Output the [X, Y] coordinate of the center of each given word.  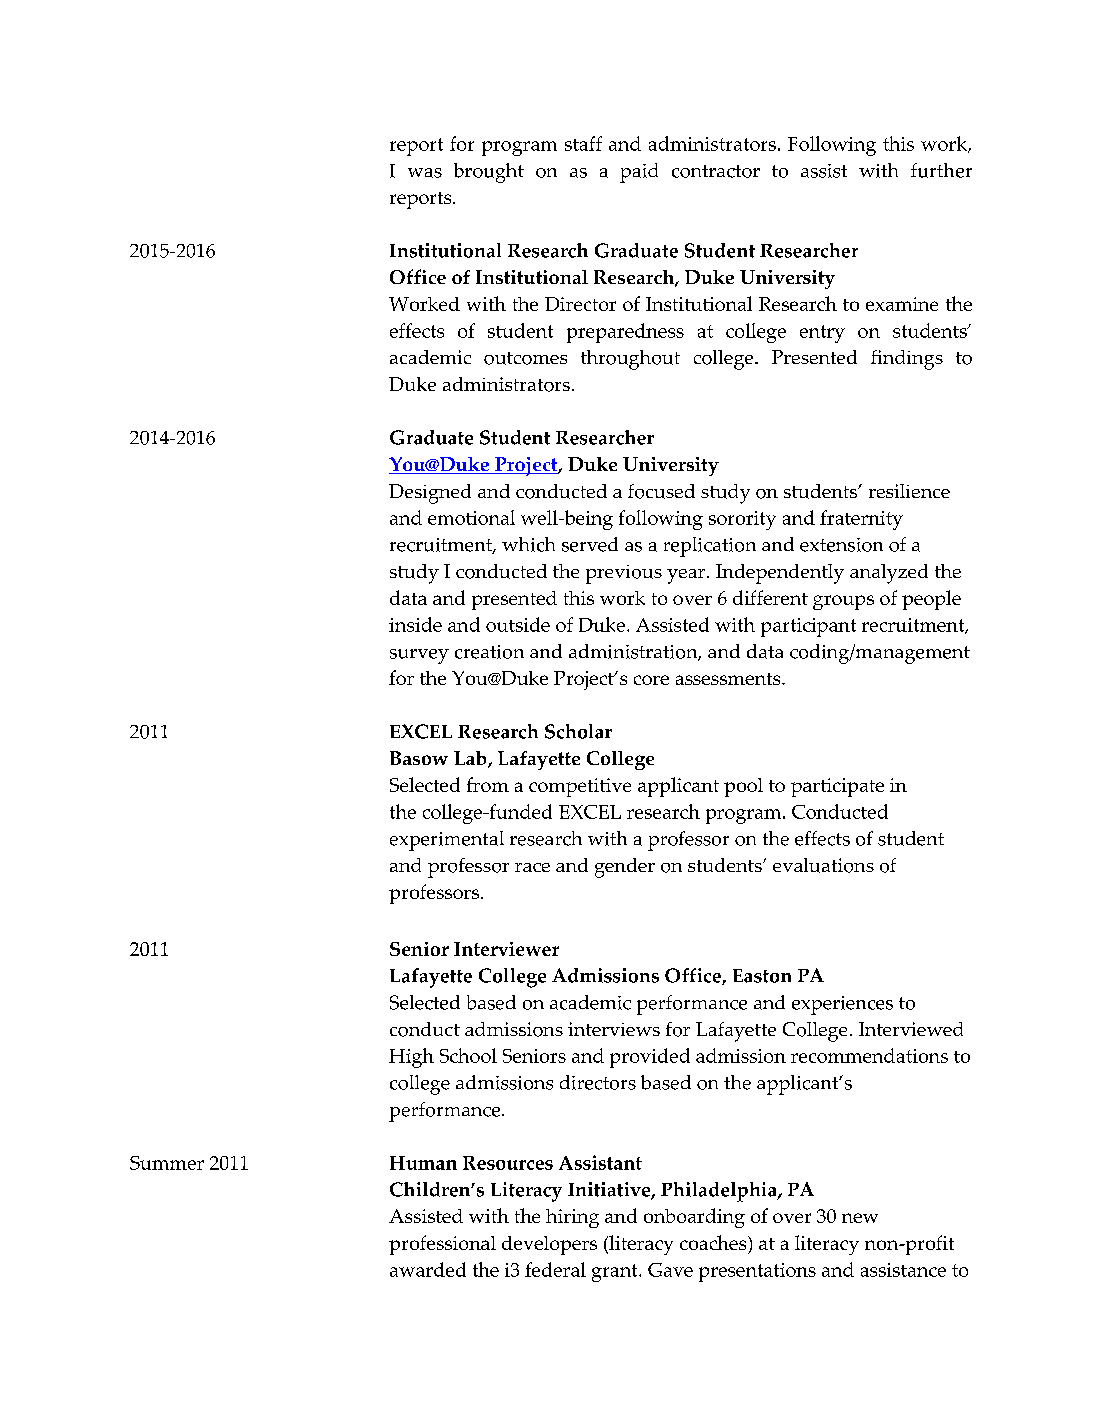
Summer [167, 1163]
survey [419, 656]
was [425, 173]
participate [837, 787]
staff [583, 143]
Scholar [578, 731]
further [941, 170]
